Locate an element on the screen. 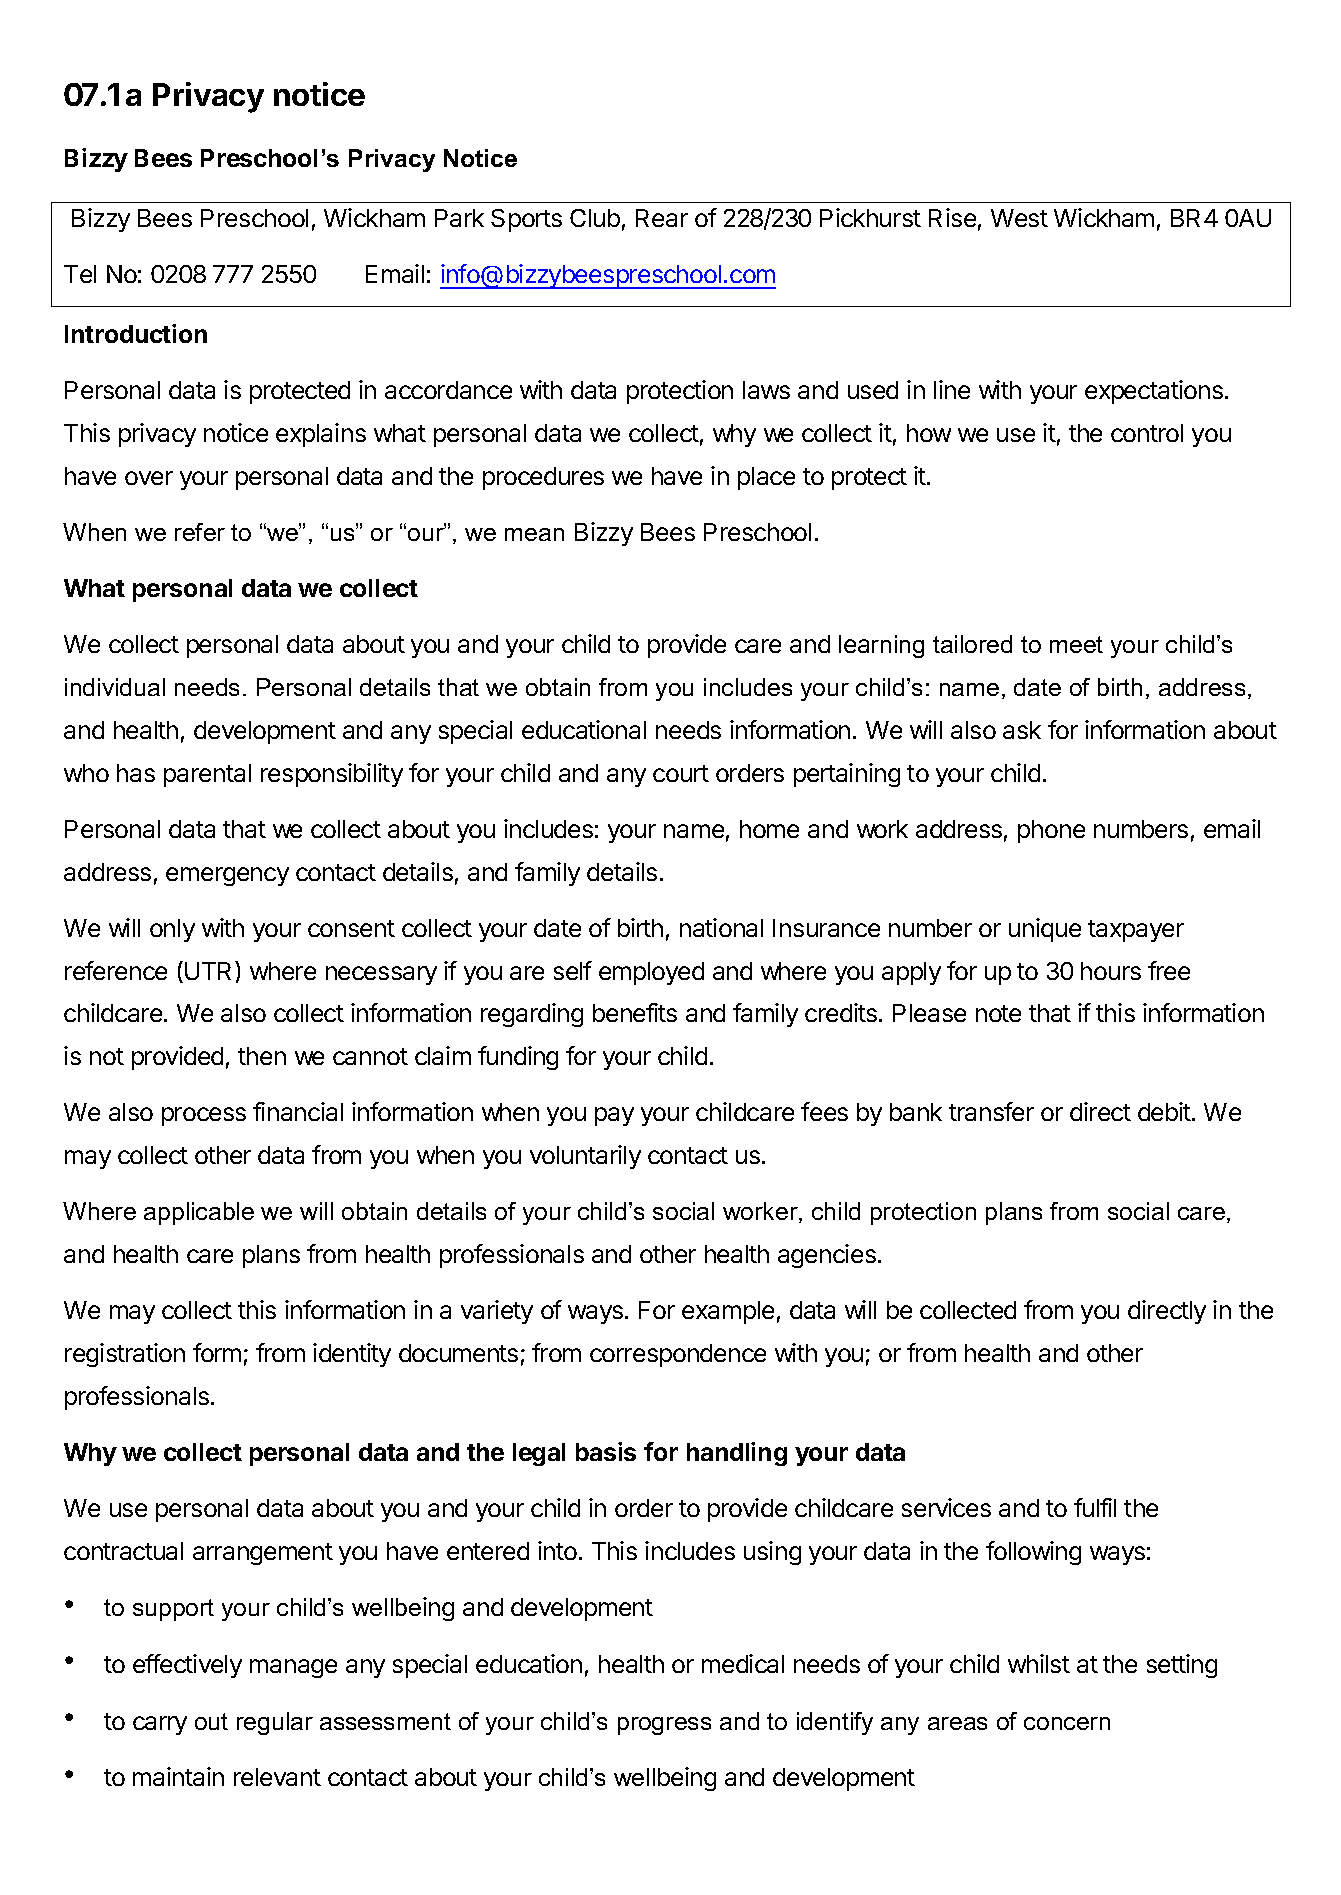 The image size is (1341, 1895). West is located at coordinates (1019, 218).
